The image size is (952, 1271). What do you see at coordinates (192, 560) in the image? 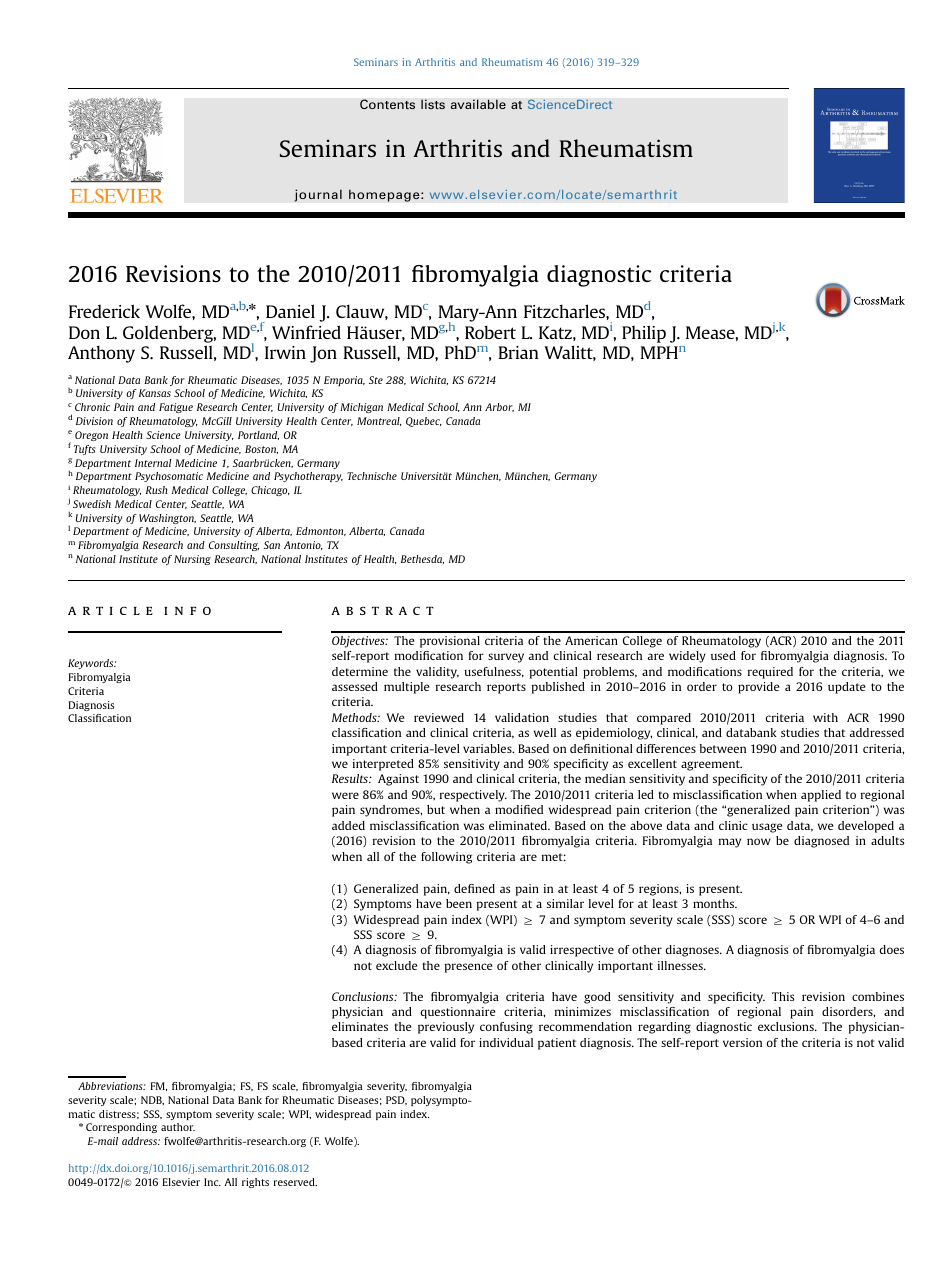
I see `Nursing` at bounding box center [192, 560].
